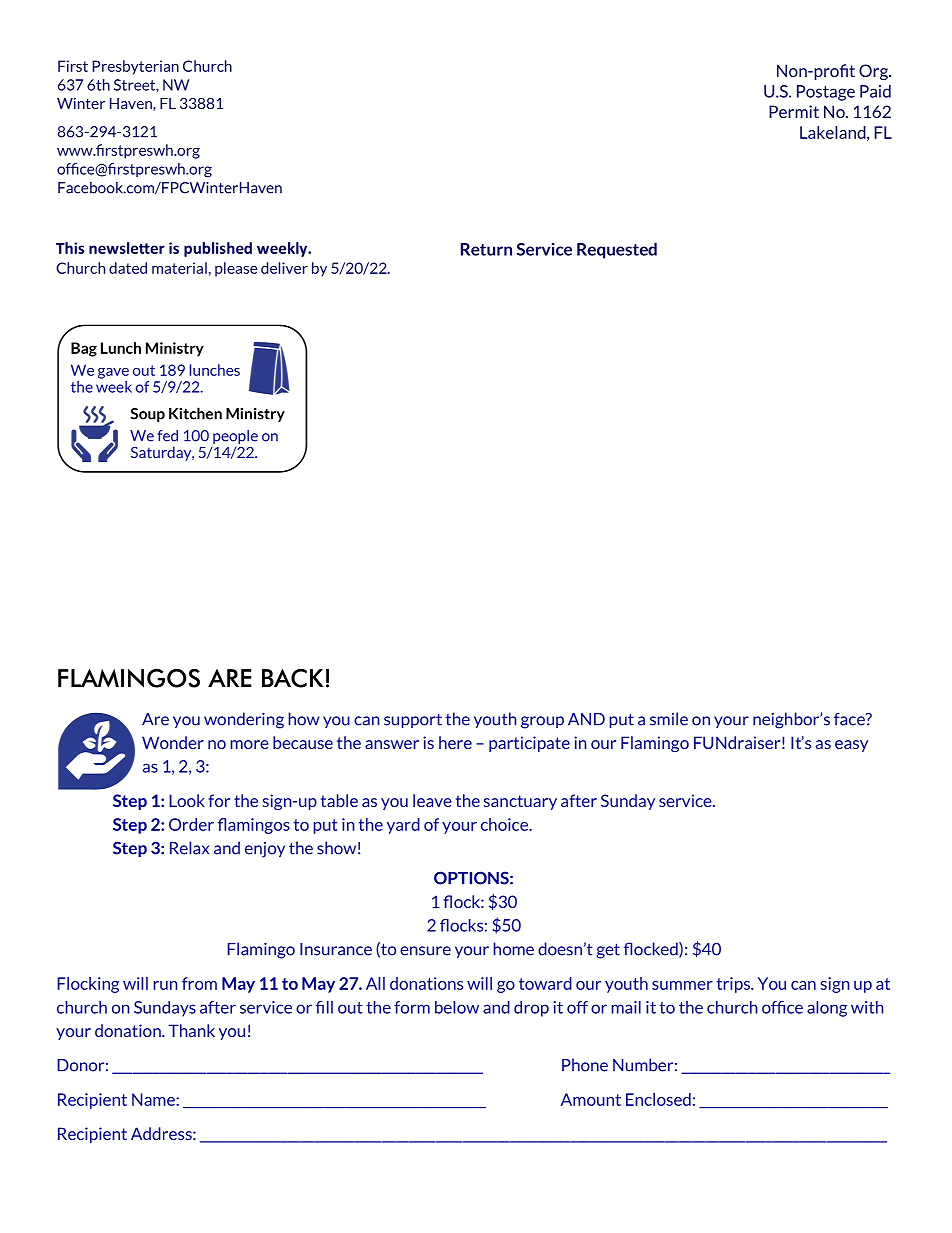 The width and height of the screenshot is (952, 1233). Describe the element at coordinates (794, 111) in the screenshot. I see `Permit` at that location.
